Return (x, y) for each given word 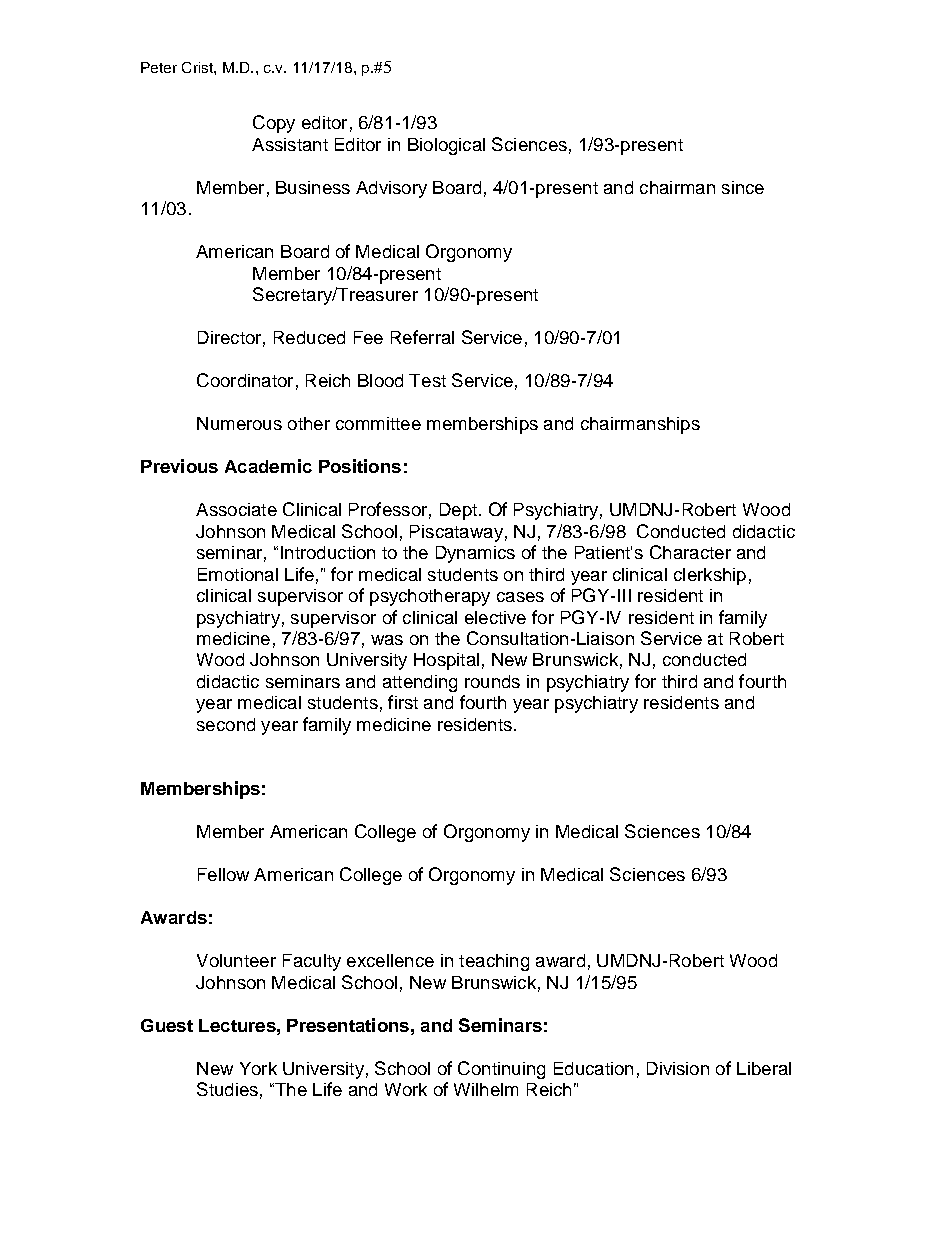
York (258, 1068)
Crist (198, 67)
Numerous (239, 423)
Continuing (501, 1070)
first (403, 702)
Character (690, 552)
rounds (492, 681)
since (743, 187)
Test (427, 380)
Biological (446, 146)
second (226, 724)
